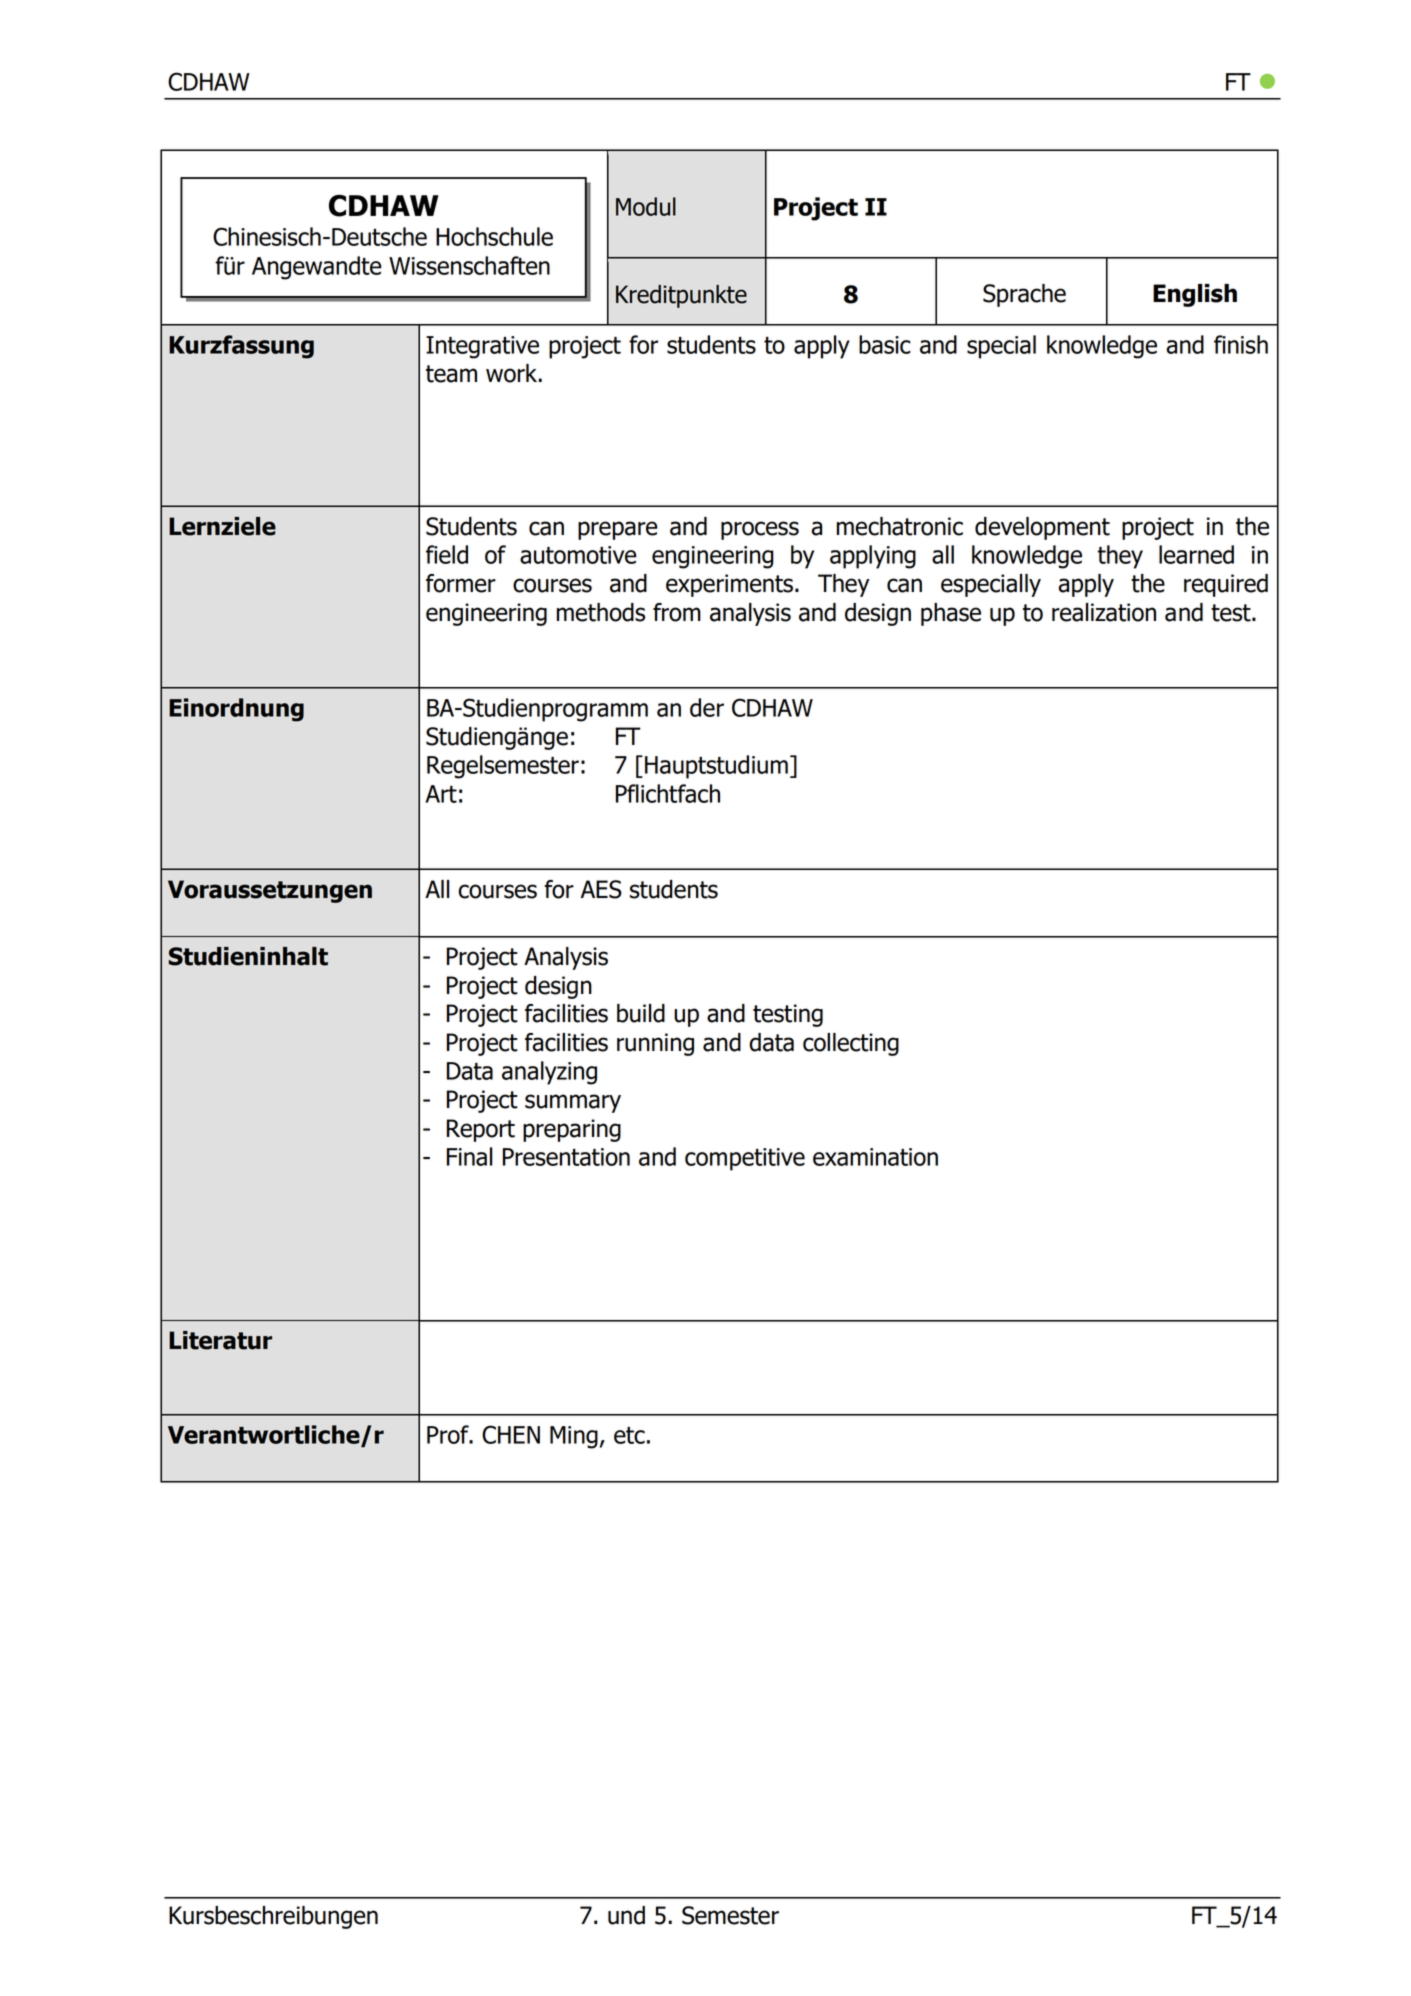  What do you see at coordinates (885, 344) in the screenshot?
I see `basic` at bounding box center [885, 344].
